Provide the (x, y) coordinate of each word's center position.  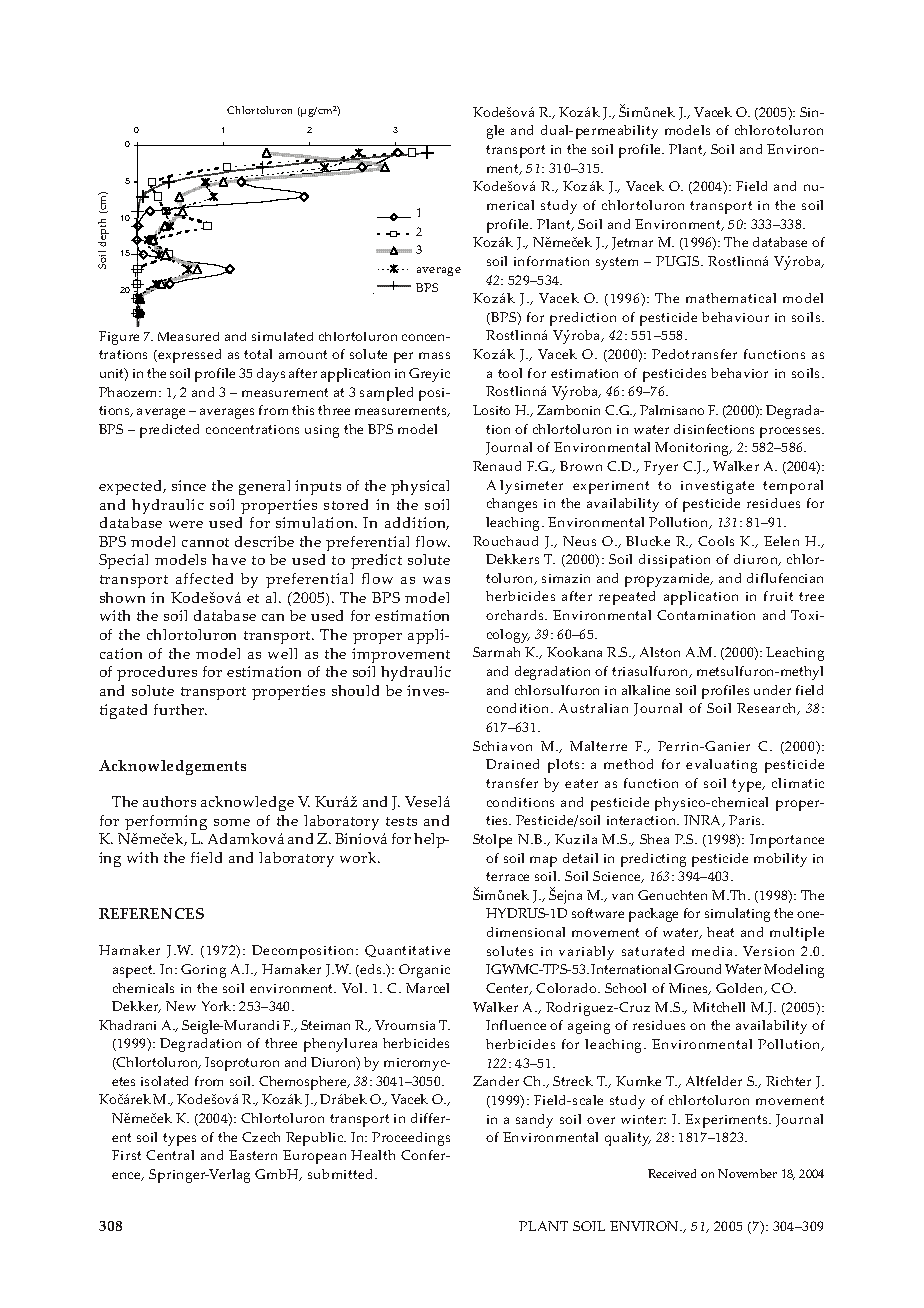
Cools (716, 541)
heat (720, 932)
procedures (157, 673)
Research (768, 709)
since (189, 485)
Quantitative (407, 951)
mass (434, 355)
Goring (203, 971)
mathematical (731, 298)
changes (512, 505)
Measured (188, 336)
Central (170, 1155)
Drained (512, 764)
